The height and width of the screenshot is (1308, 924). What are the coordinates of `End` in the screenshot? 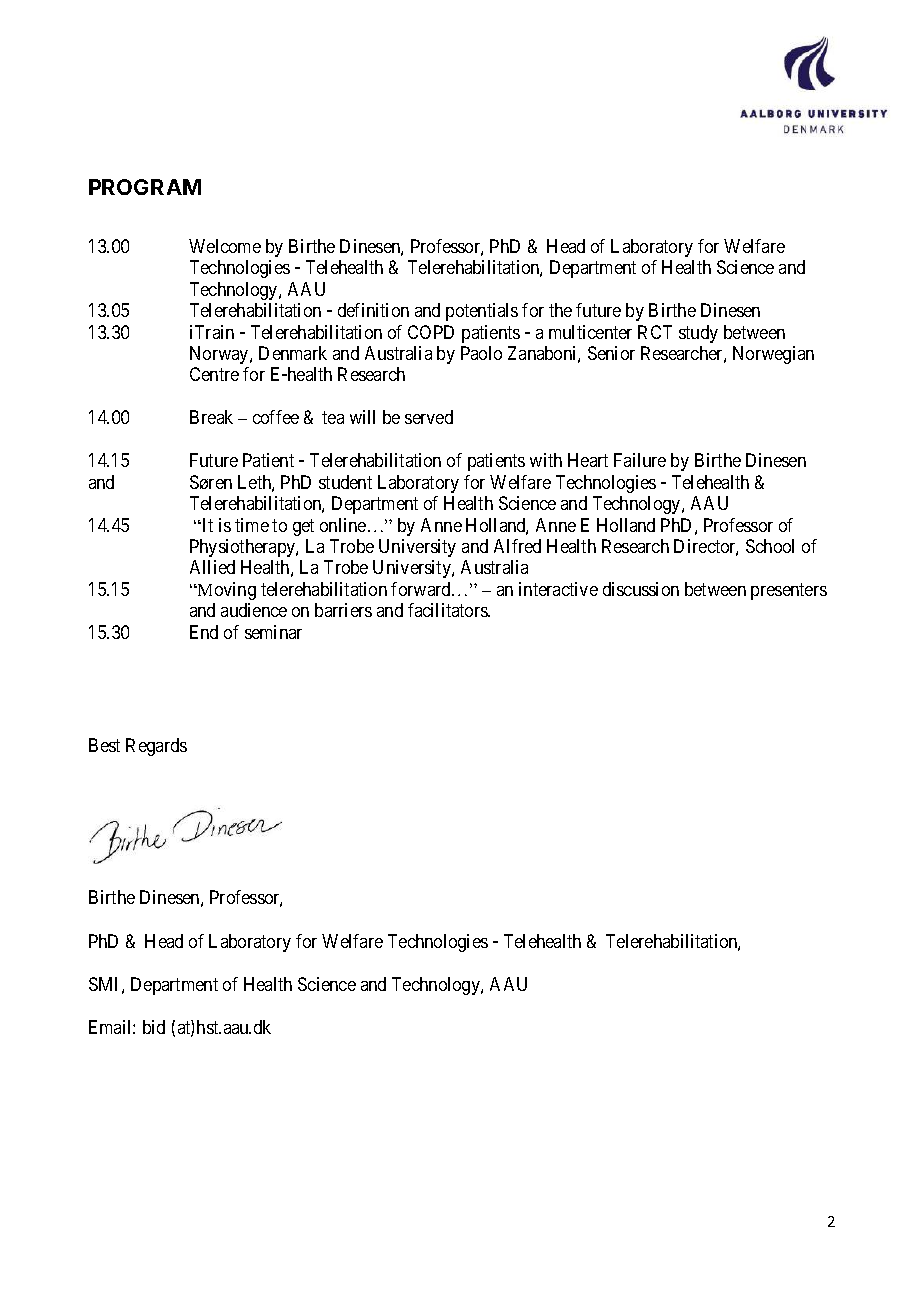 It's located at (204, 632).
